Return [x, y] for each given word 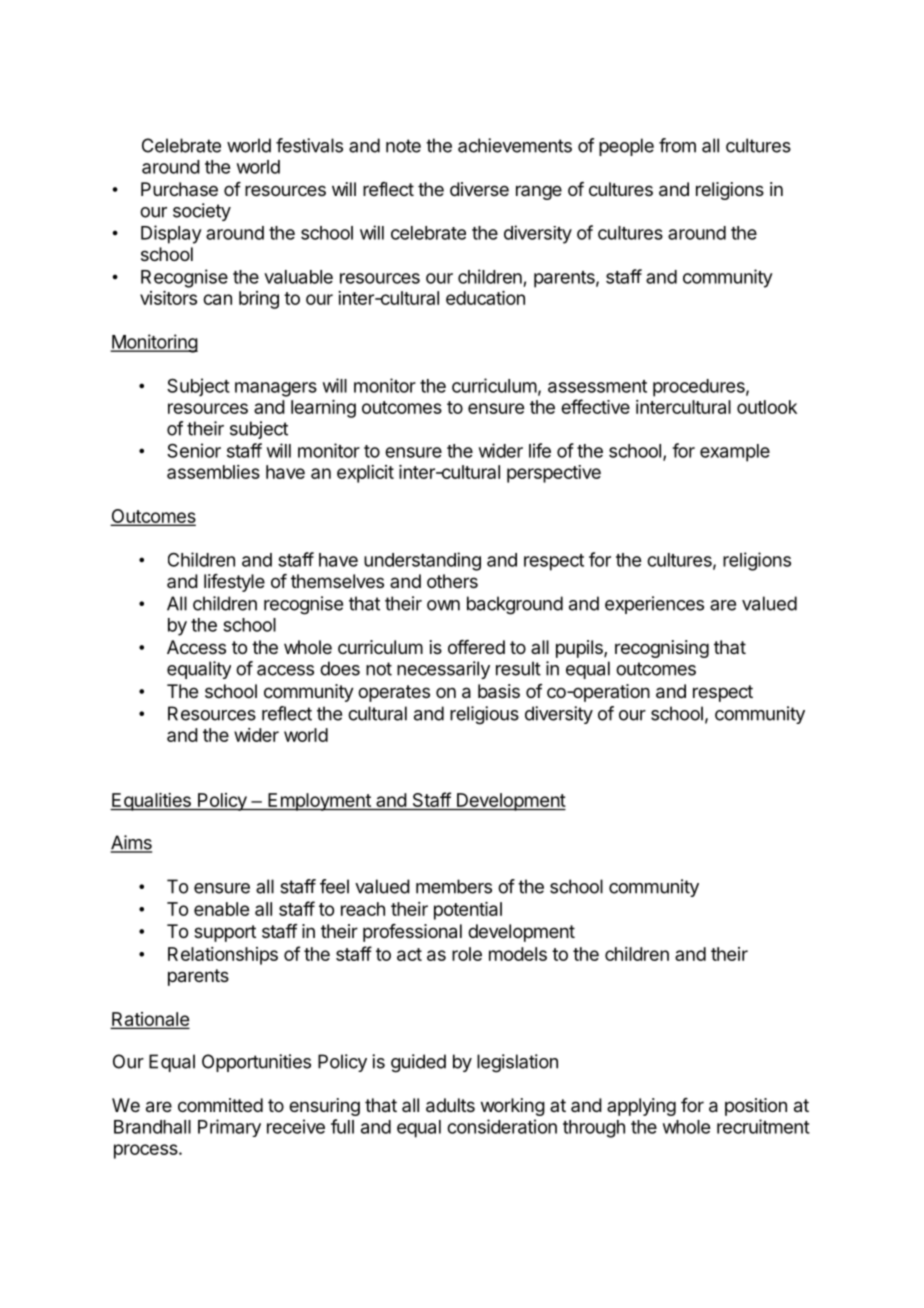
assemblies [213, 472]
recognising [662, 649]
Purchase [179, 189]
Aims [131, 843]
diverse [479, 189]
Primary [229, 1128]
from [677, 145]
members [454, 886]
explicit [365, 474]
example [735, 453]
